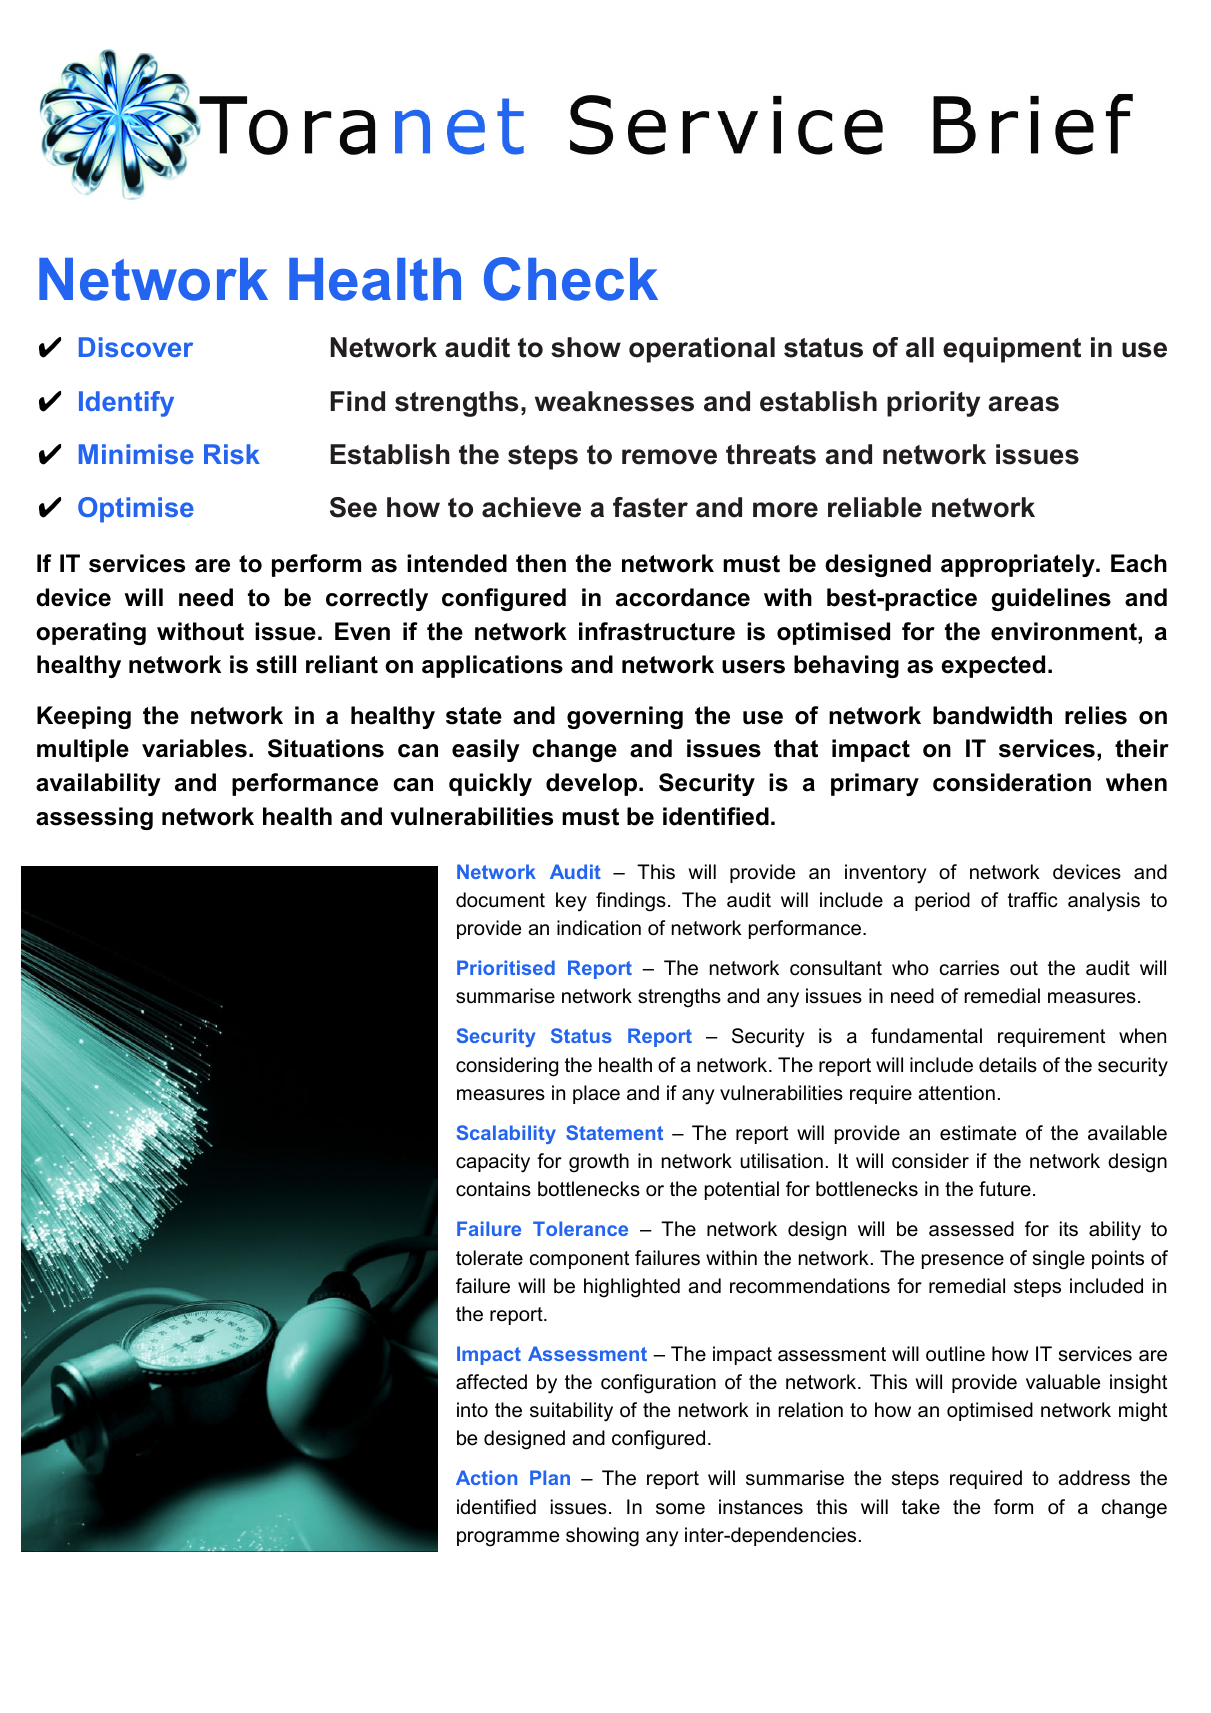  What do you see at coordinates (486, 1477) in the page?
I see `Action` at bounding box center [486, 1477].
